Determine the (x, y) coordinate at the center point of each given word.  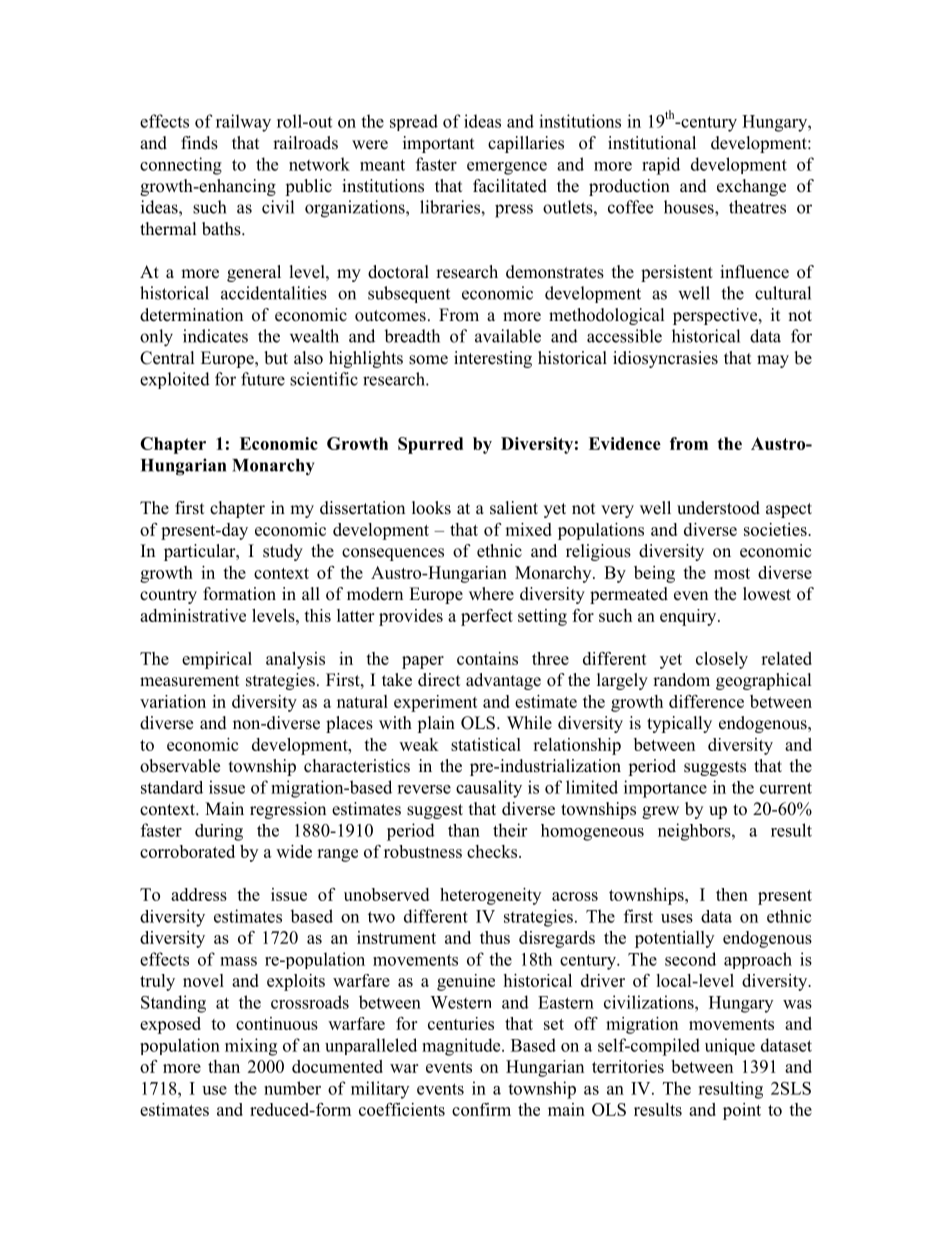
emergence (507, 168)
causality (489, 789)
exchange (751, 187)
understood (718, 508)
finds (199, 143)
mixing (251, 1047)
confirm (481, 1109)
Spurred (430, 445)
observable (180, 766)
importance (665, 789)
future (263, 379)
